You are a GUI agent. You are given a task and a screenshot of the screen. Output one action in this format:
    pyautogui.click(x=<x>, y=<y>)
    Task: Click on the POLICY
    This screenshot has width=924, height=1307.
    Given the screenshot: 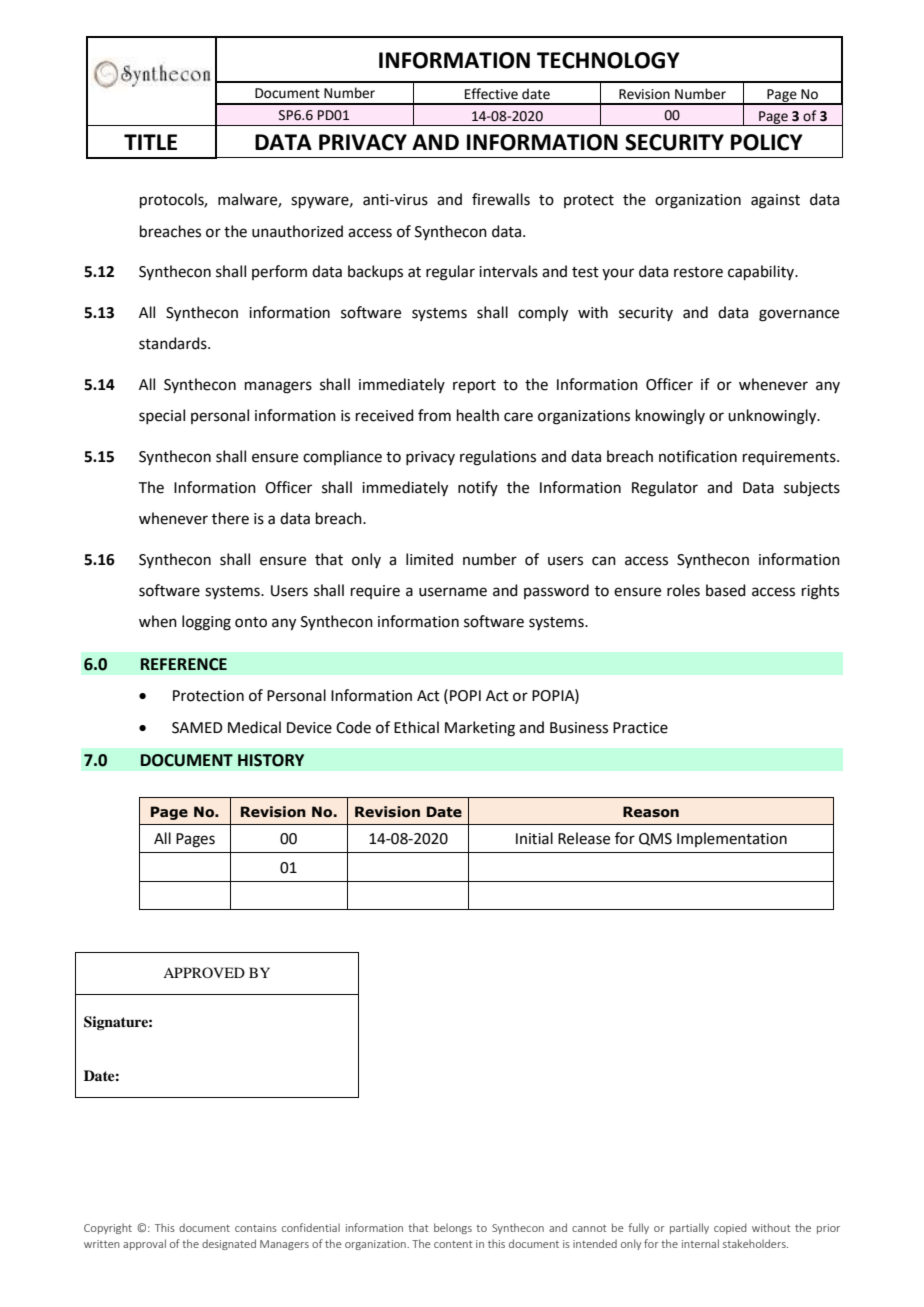 What is the action you would take?
    pyautogui.click(x=767, y=142)
